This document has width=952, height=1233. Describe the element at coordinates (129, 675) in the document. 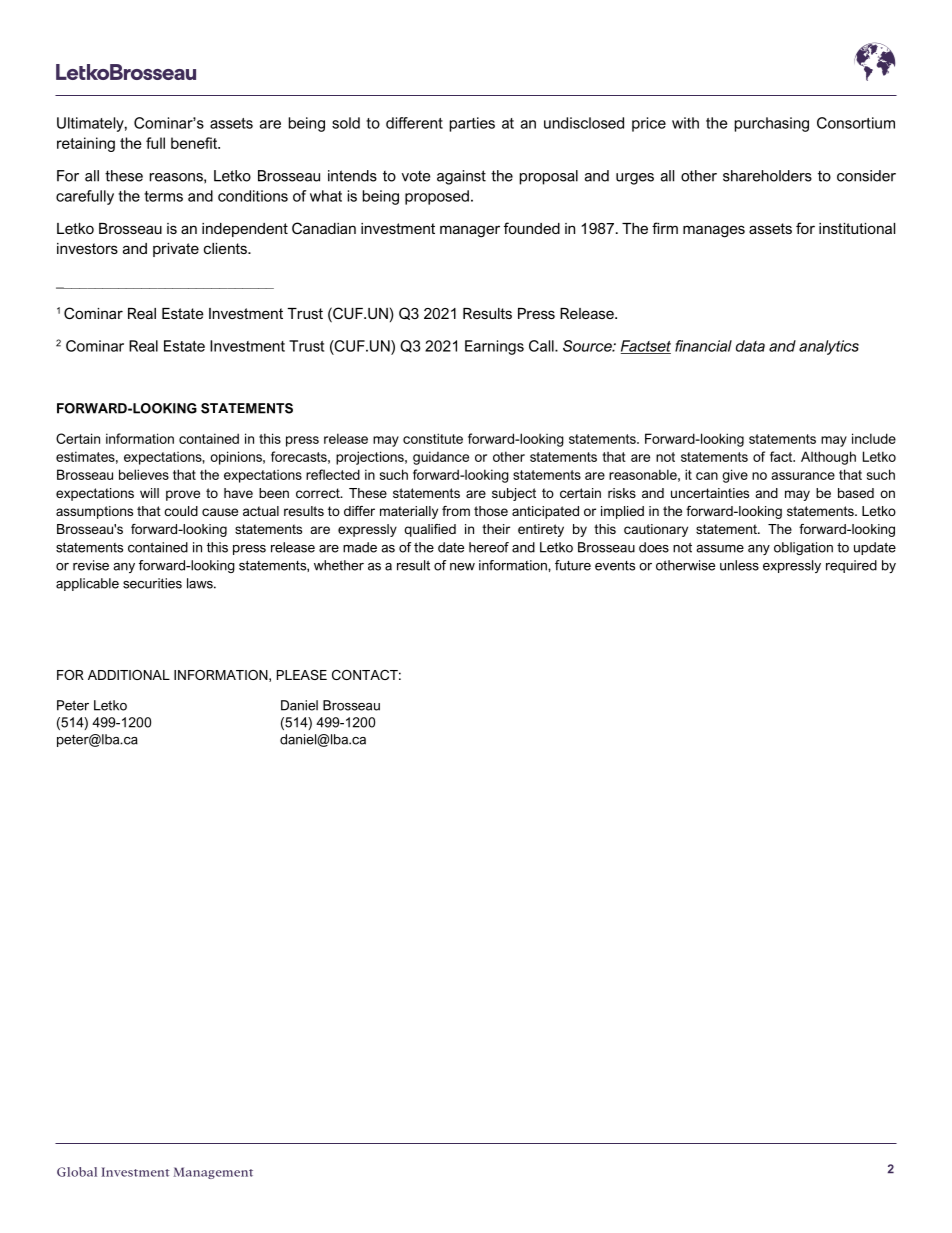

I see `ADDITIONAL` at that location.
